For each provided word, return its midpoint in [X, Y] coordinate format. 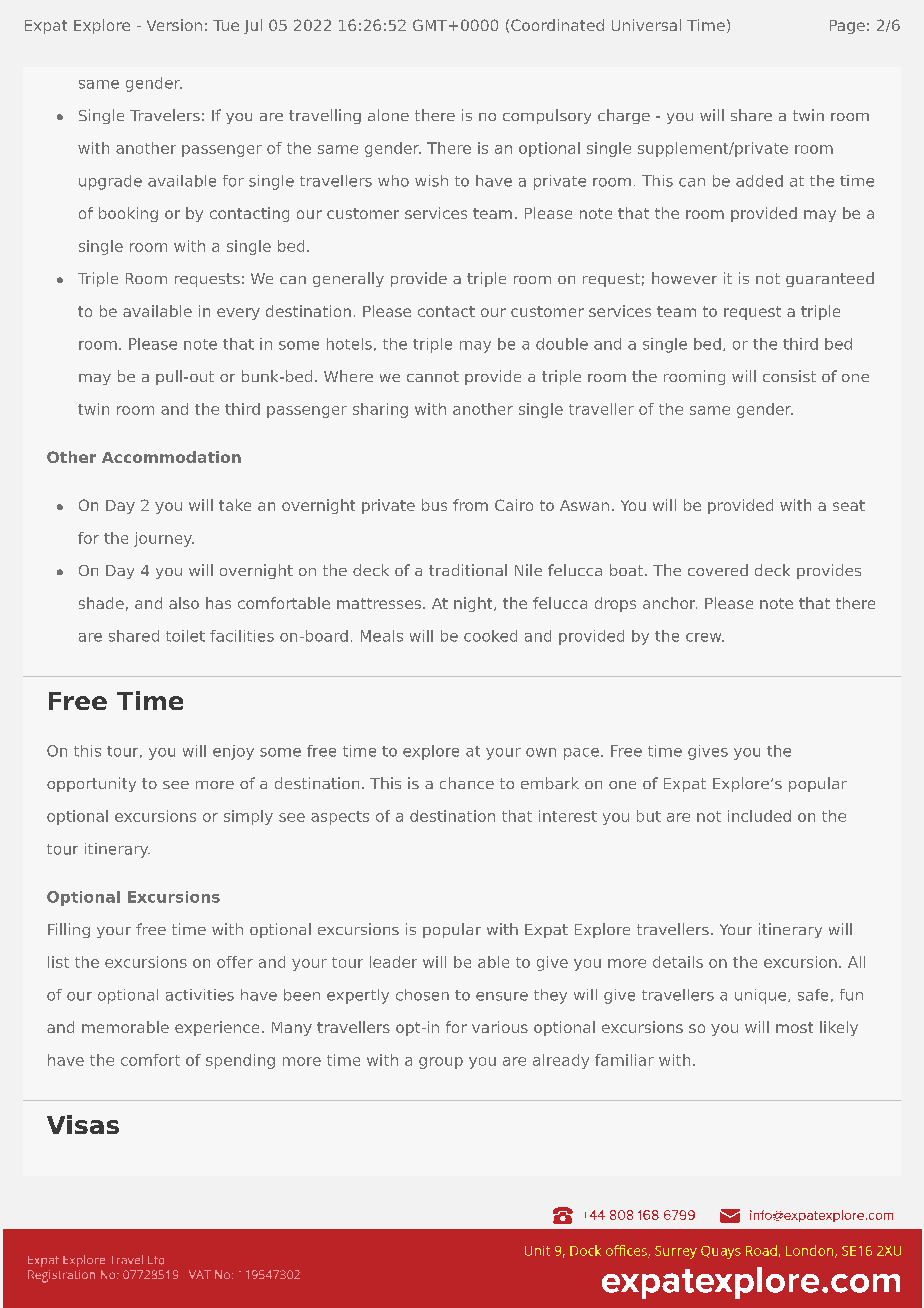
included [759, 816]
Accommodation [171, 457]
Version [174, 25]
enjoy [233, 752]
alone [388, 115]
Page [847, 27]
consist [789, 376]
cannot [433, 376]
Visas [83, 1124]
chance [467, 783]
